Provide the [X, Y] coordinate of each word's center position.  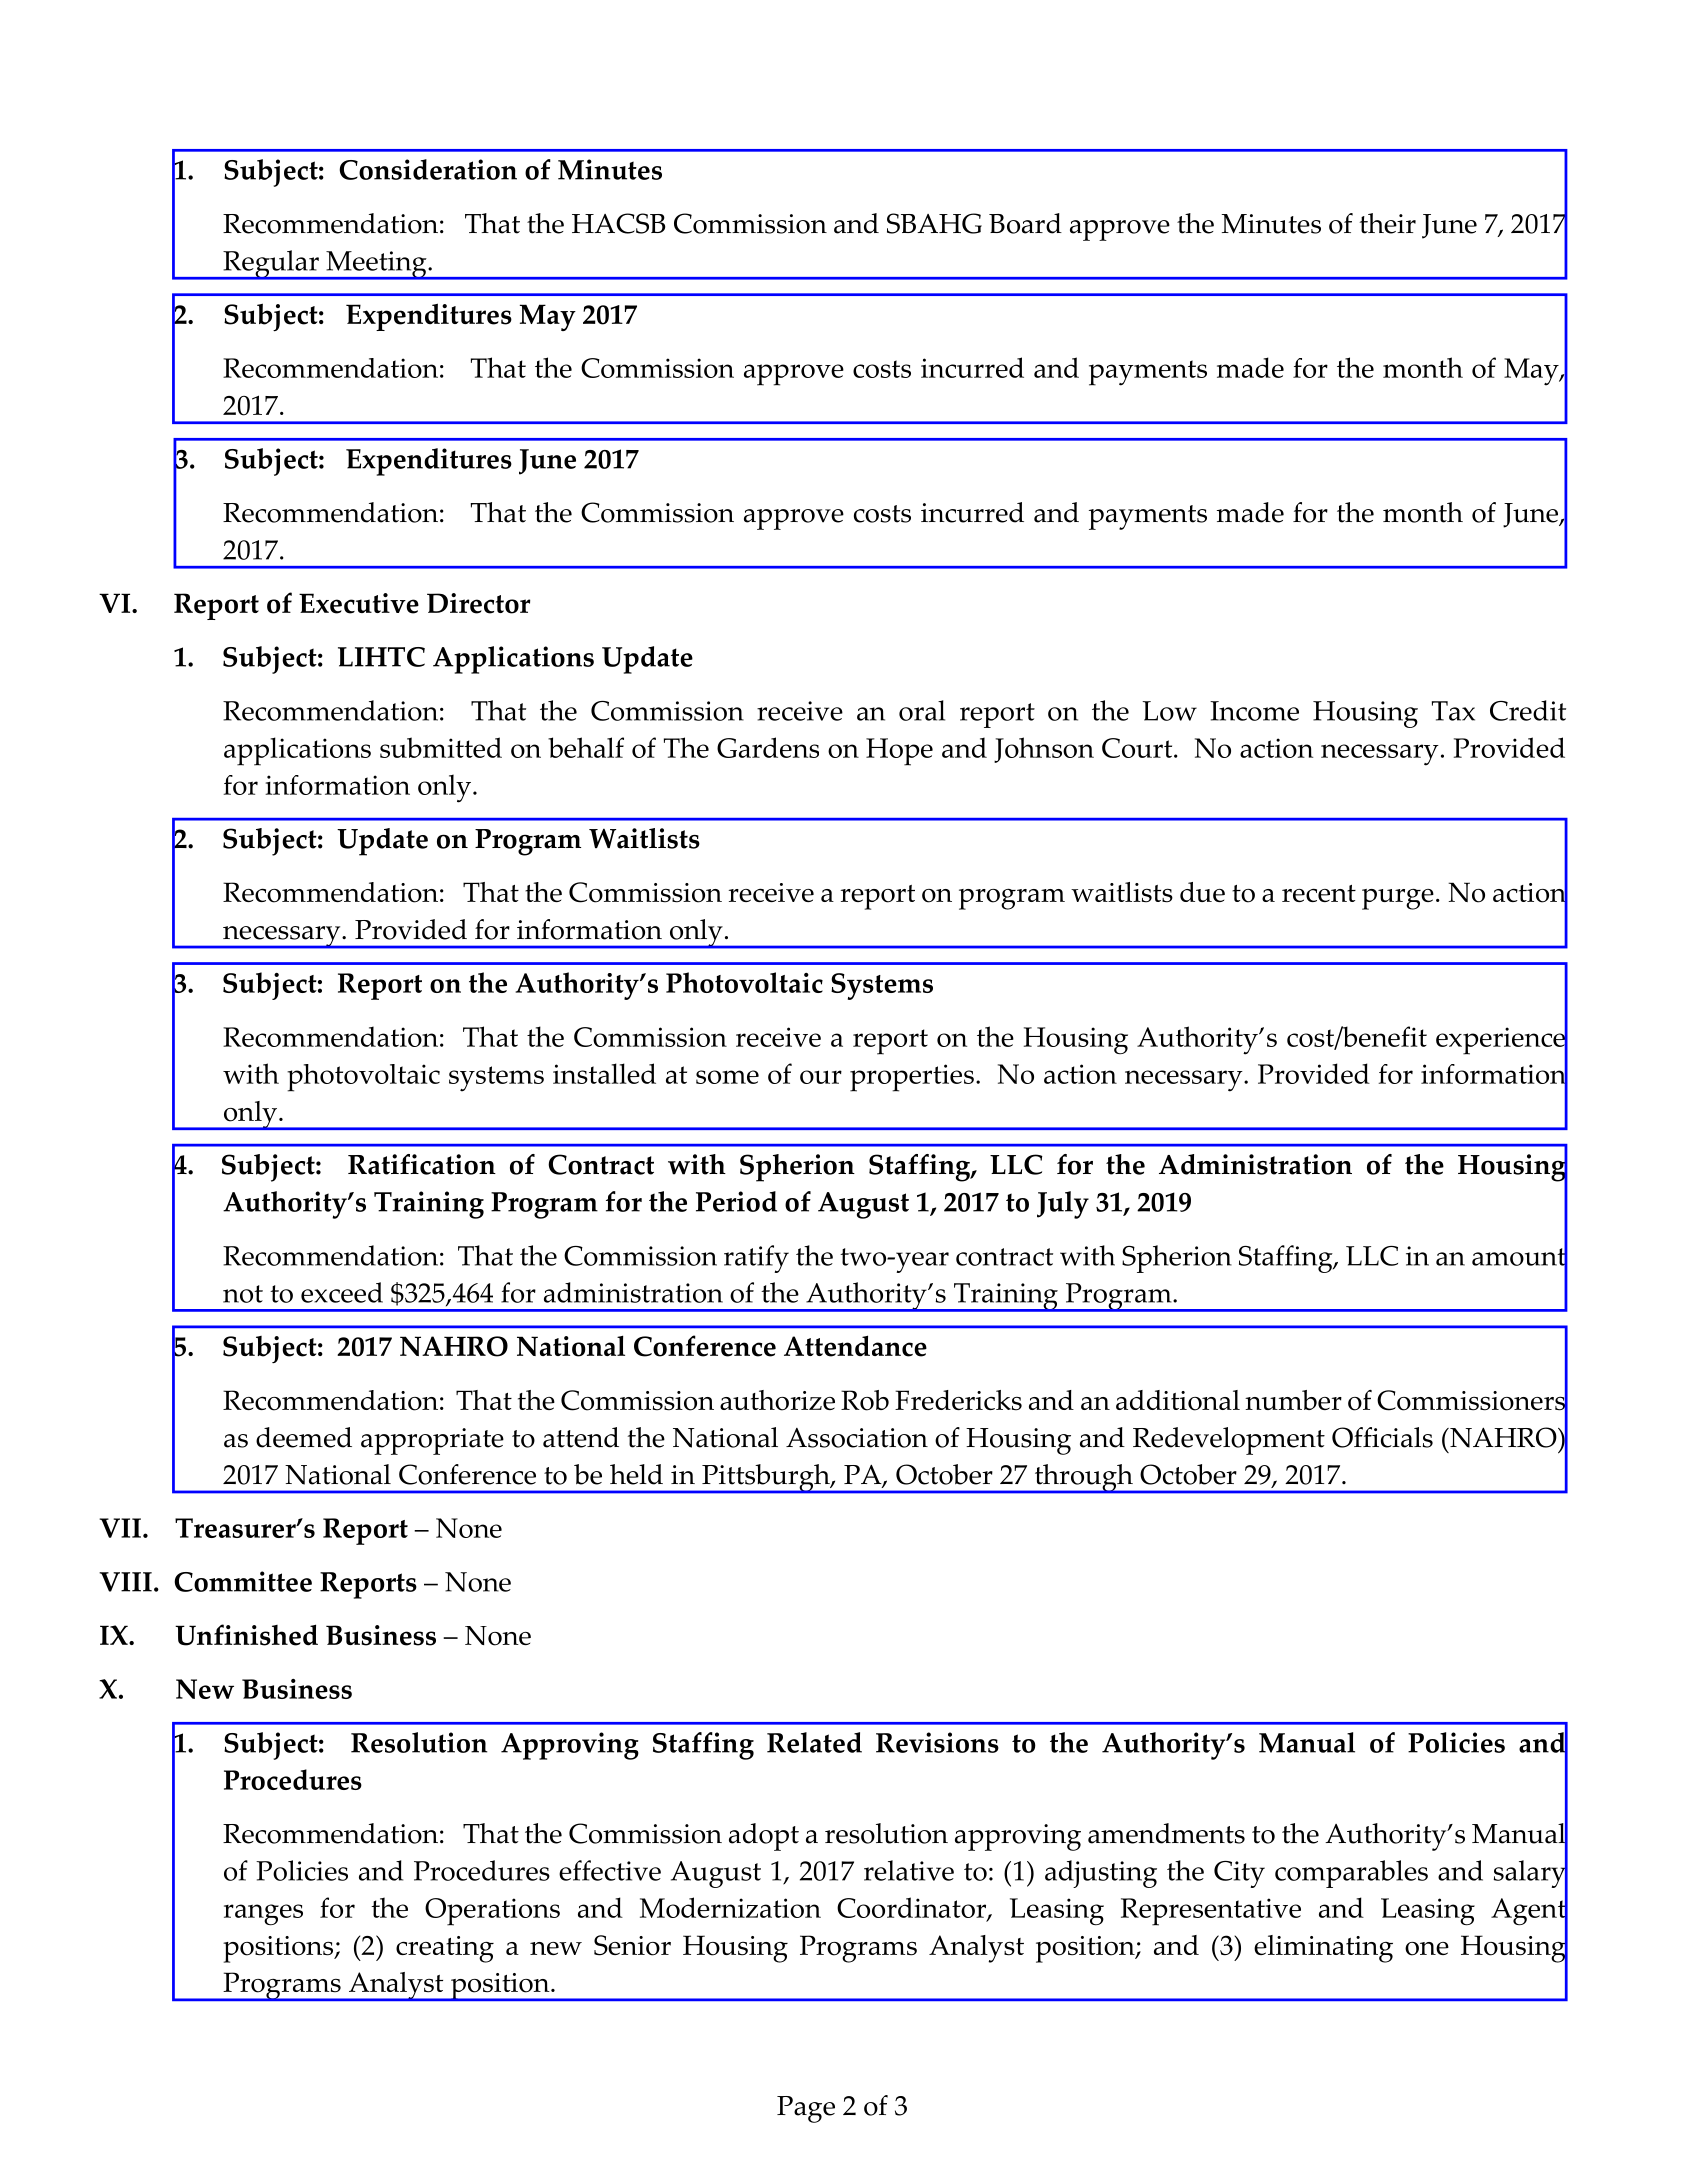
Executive [359, 603]
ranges [263, 1915]
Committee [243, 1581]
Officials [1382, 1437]
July [1063, 1205]
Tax [1453, 711]
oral [922, 710]
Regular [271, 265]
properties [912, 1078]
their [1388, 223]
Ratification [422, 1164]
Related [814, 1742]
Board [1025, 223]
